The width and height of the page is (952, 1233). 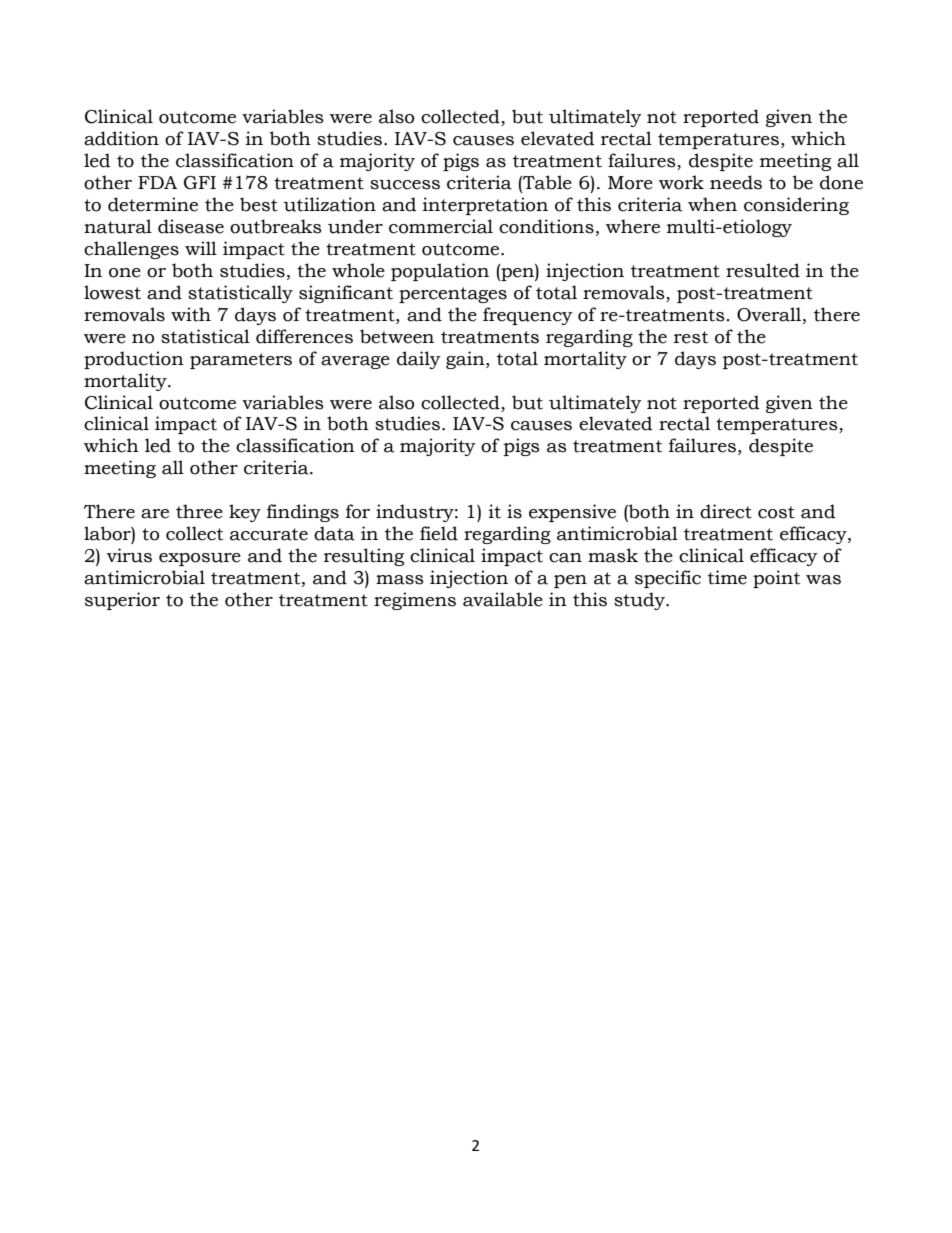 What do you see at coordinates (121, 138) in the page?
I see `addition` at bounding box center [121, 138].
